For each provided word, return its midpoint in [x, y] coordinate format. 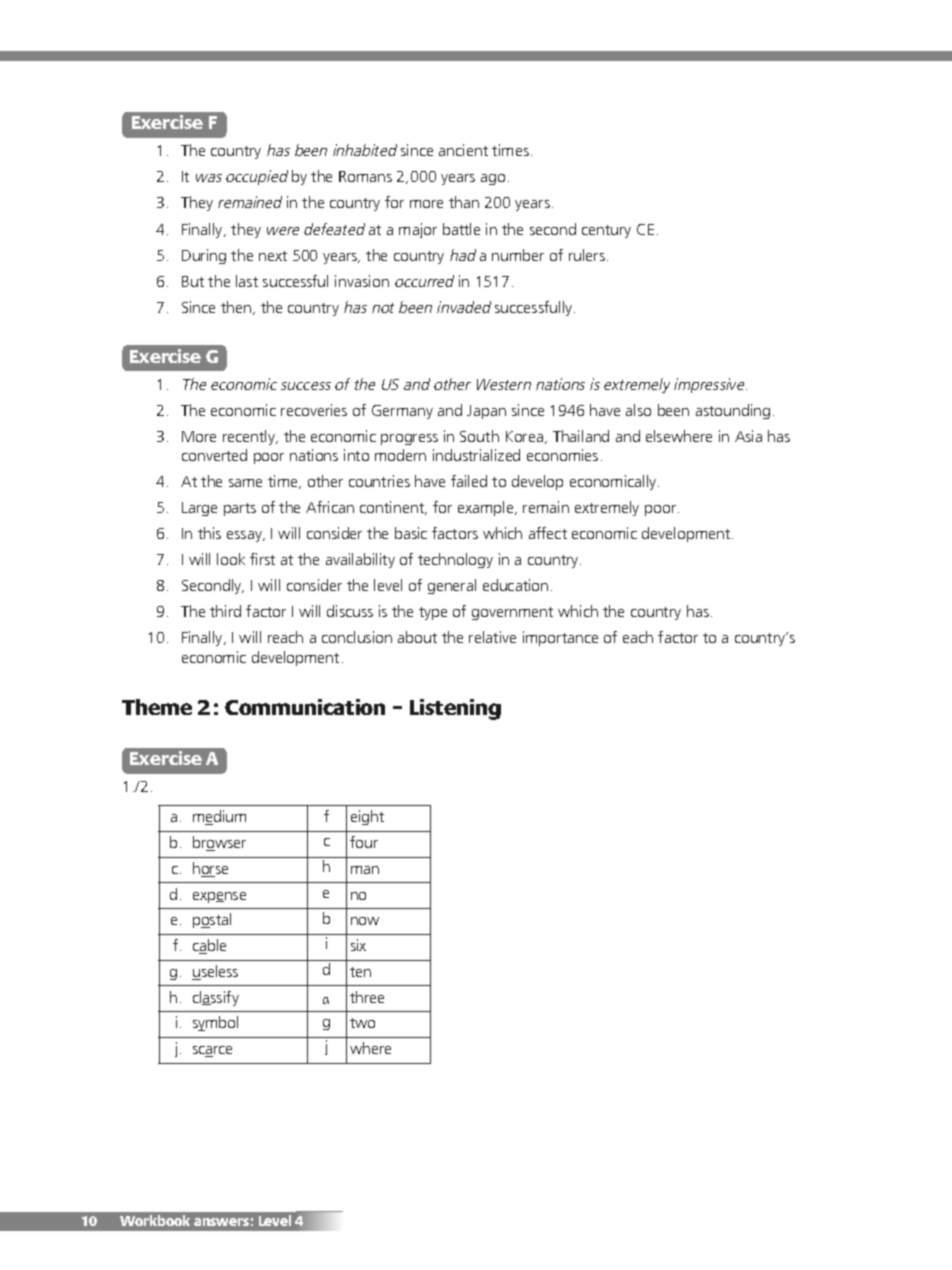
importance [560, 638]
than [464, 202]
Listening [455, 709]
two [362, 1023]
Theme [157, 707]
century [606, 231]
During [204, 256]
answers [221, 1222]
